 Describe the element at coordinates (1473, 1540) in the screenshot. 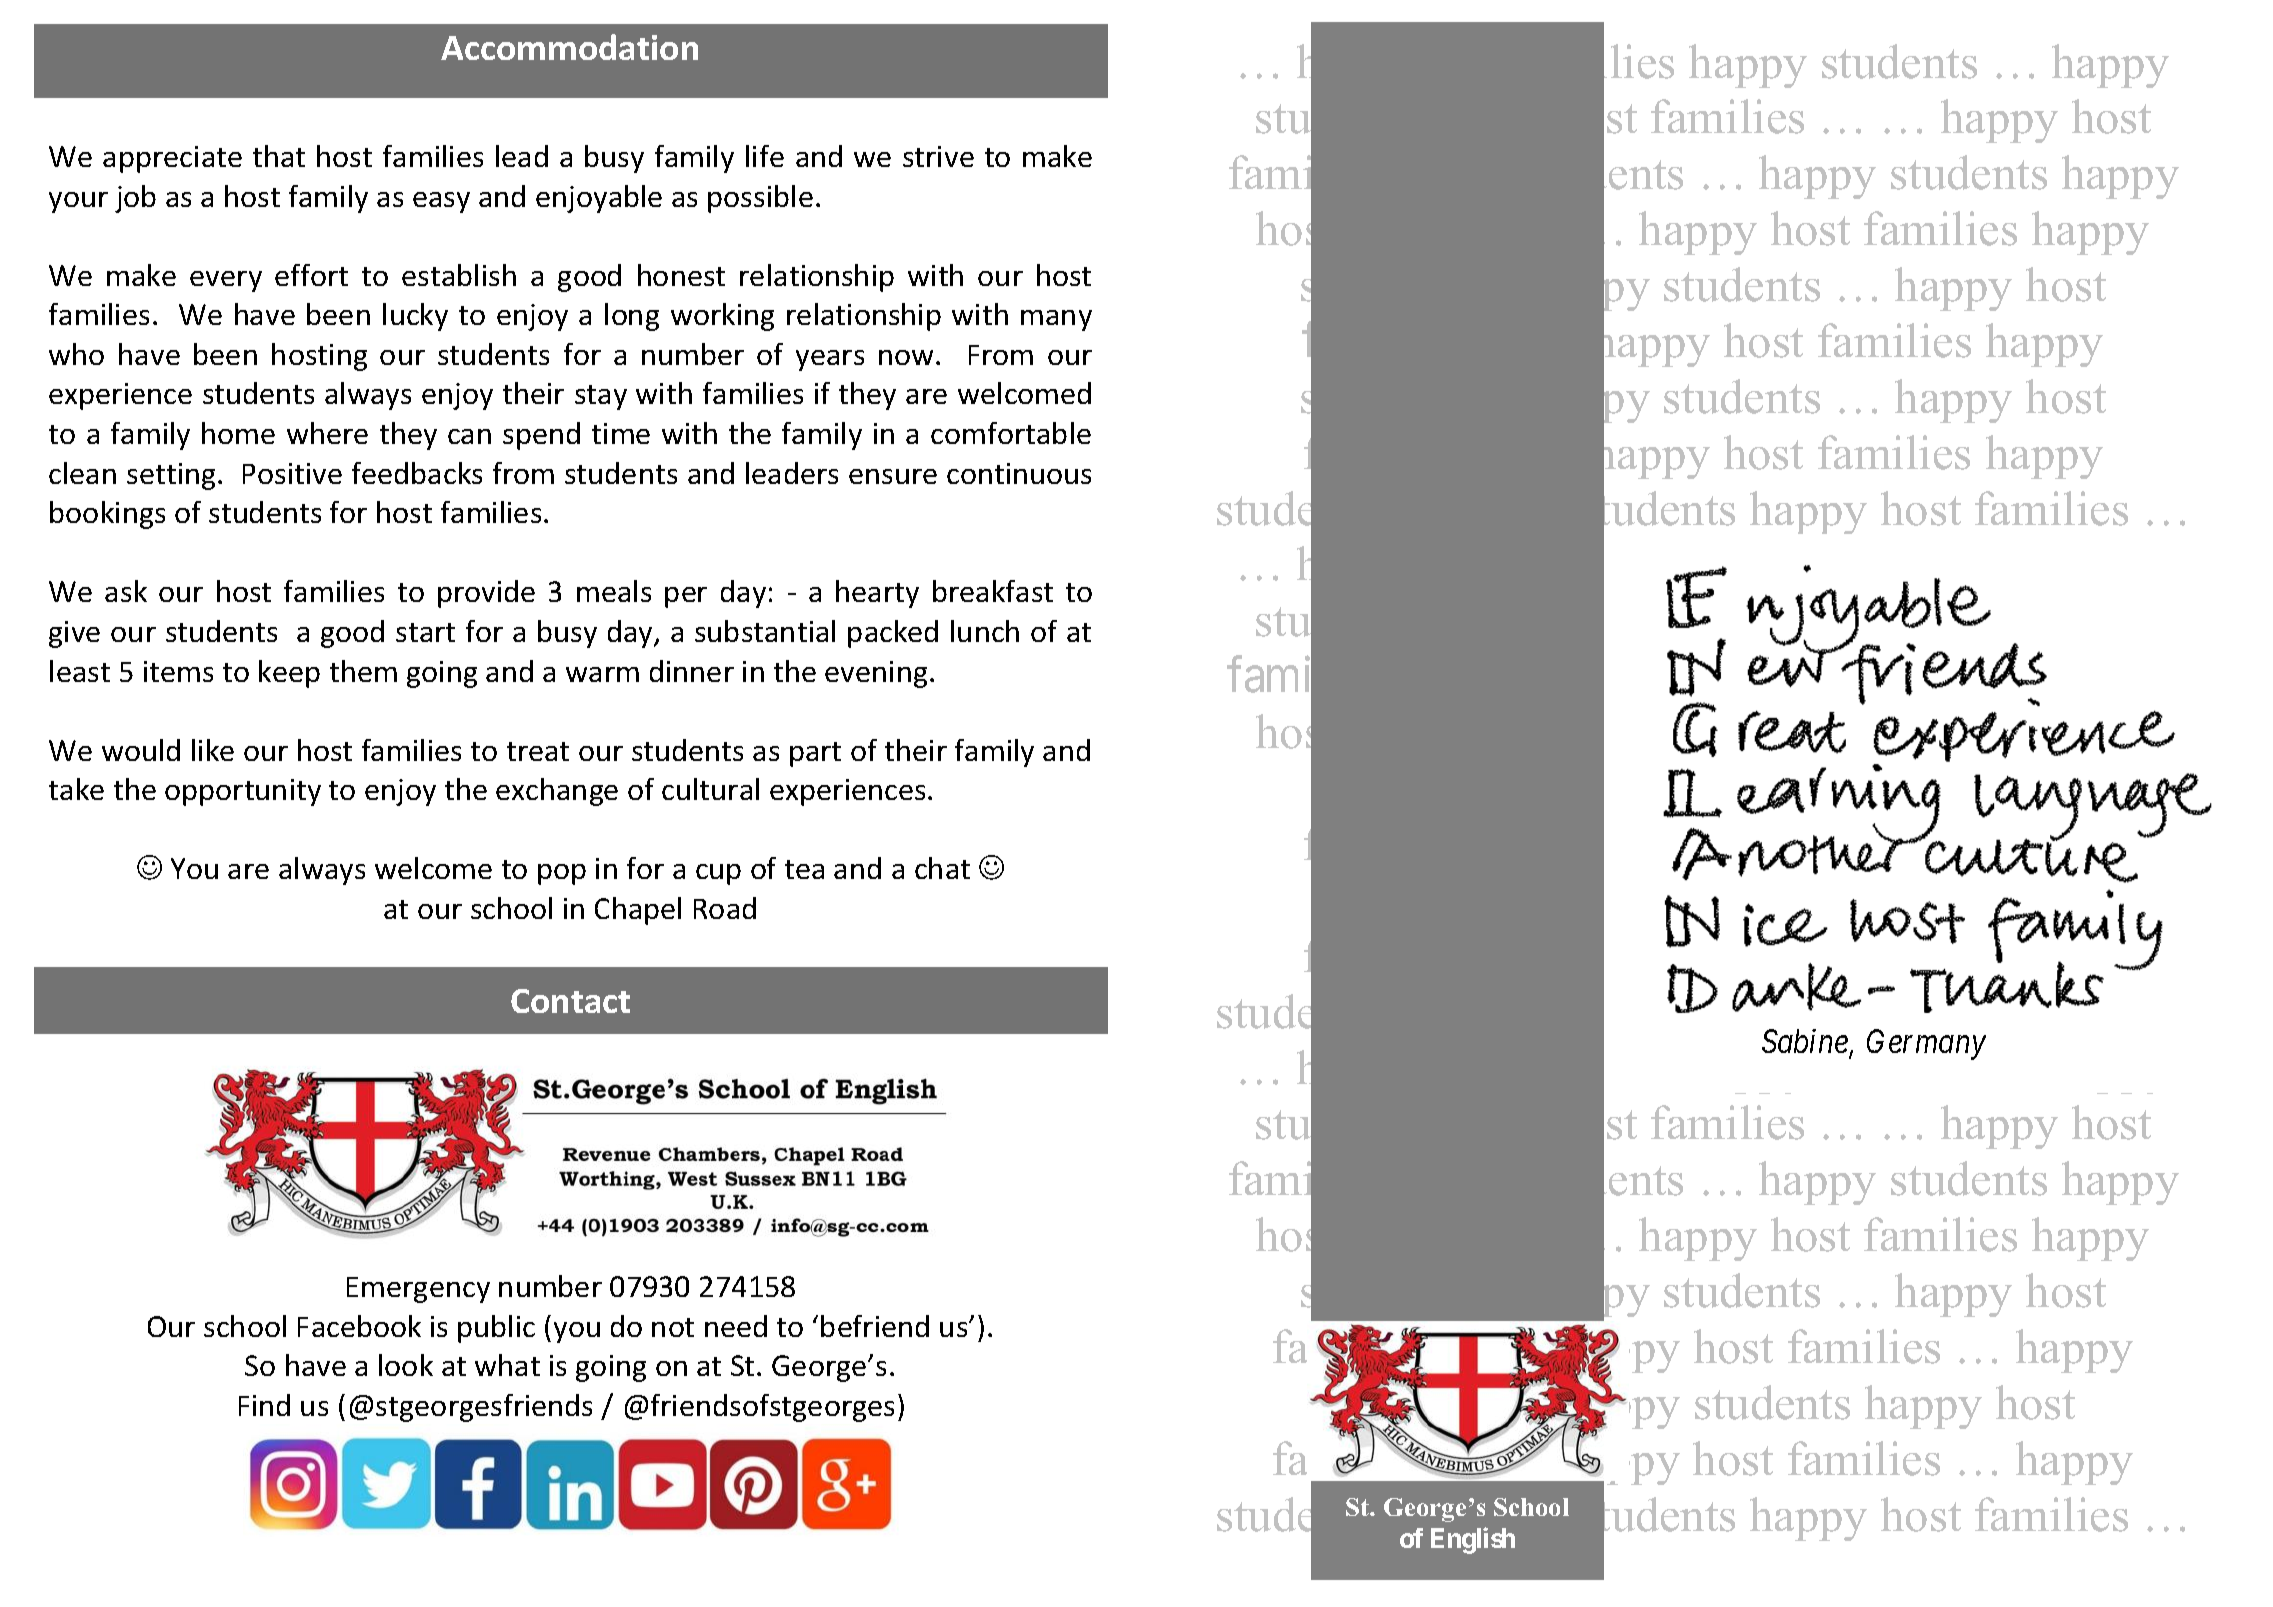

I see `English` at that location.
